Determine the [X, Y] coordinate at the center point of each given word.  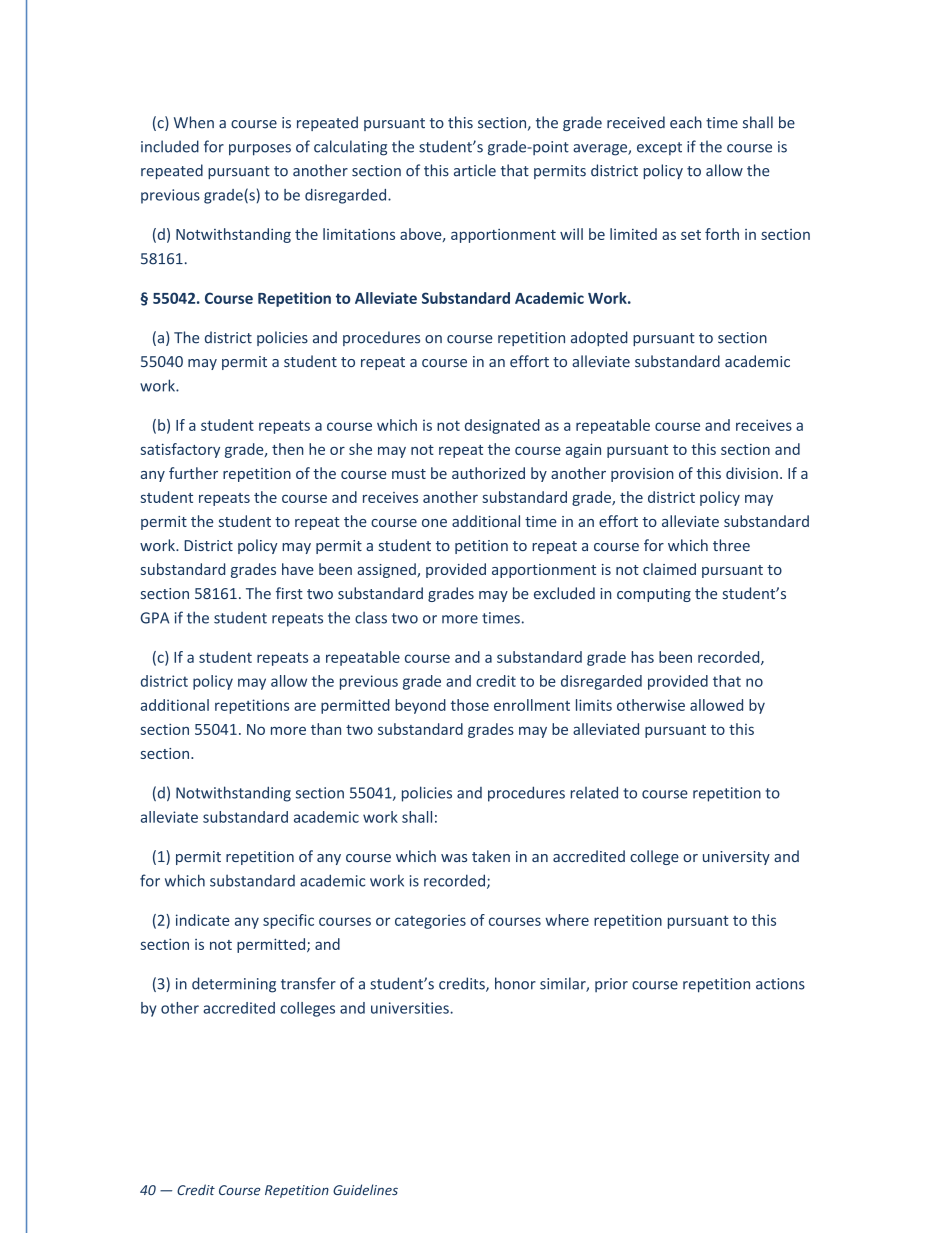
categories [430, 921]
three [731, 545]
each [686, 122]
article [475, 170]
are [305, 706]
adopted [599, 338]
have [298, 569]
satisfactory [180, 450]
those [470, 705]
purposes [260, 150]
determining [234, 985]
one [434, 523]
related [594, 792]
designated [502, 426]
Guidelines [365, 1189]
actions [780, 984]
